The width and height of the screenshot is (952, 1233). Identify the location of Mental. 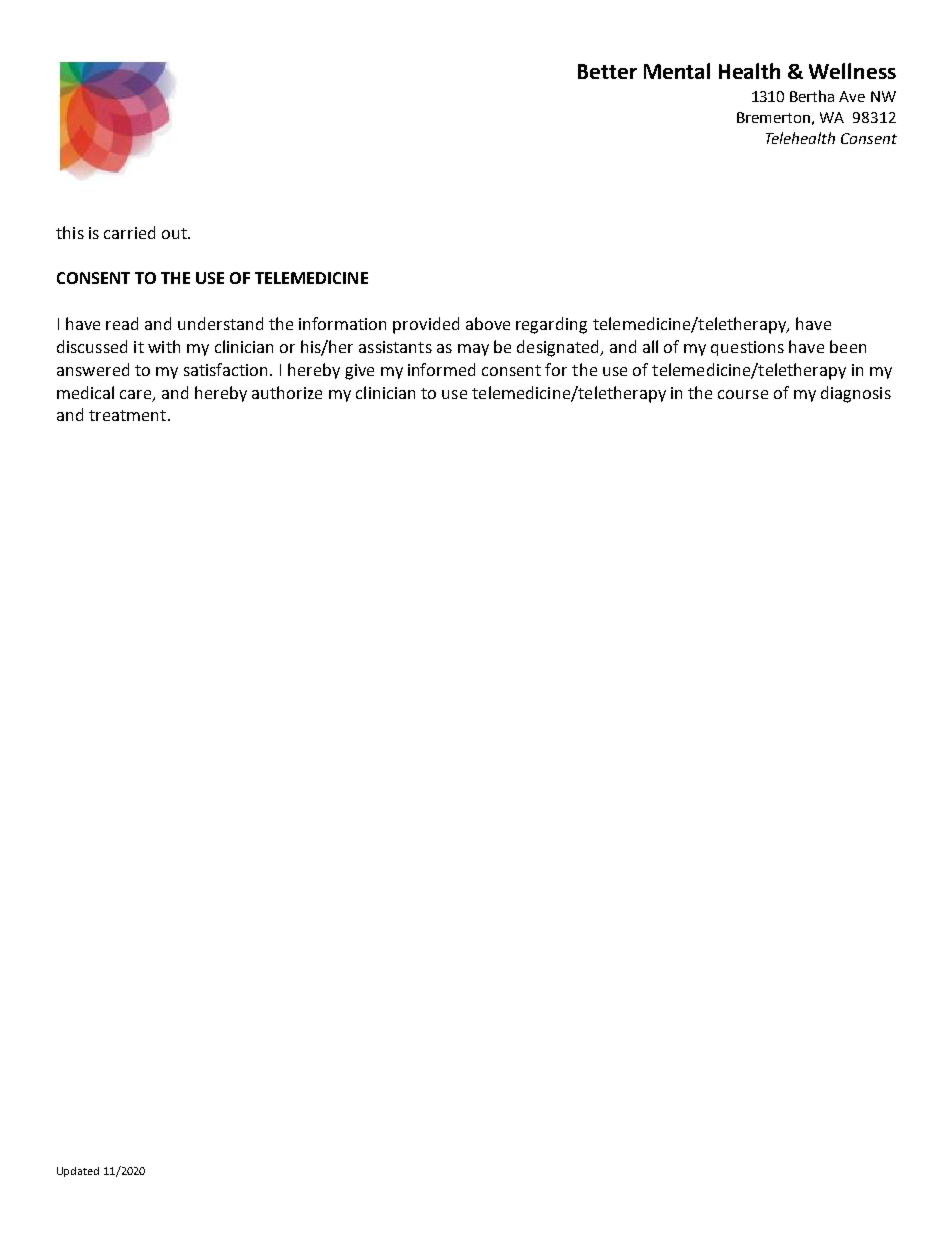
(677, 71).
